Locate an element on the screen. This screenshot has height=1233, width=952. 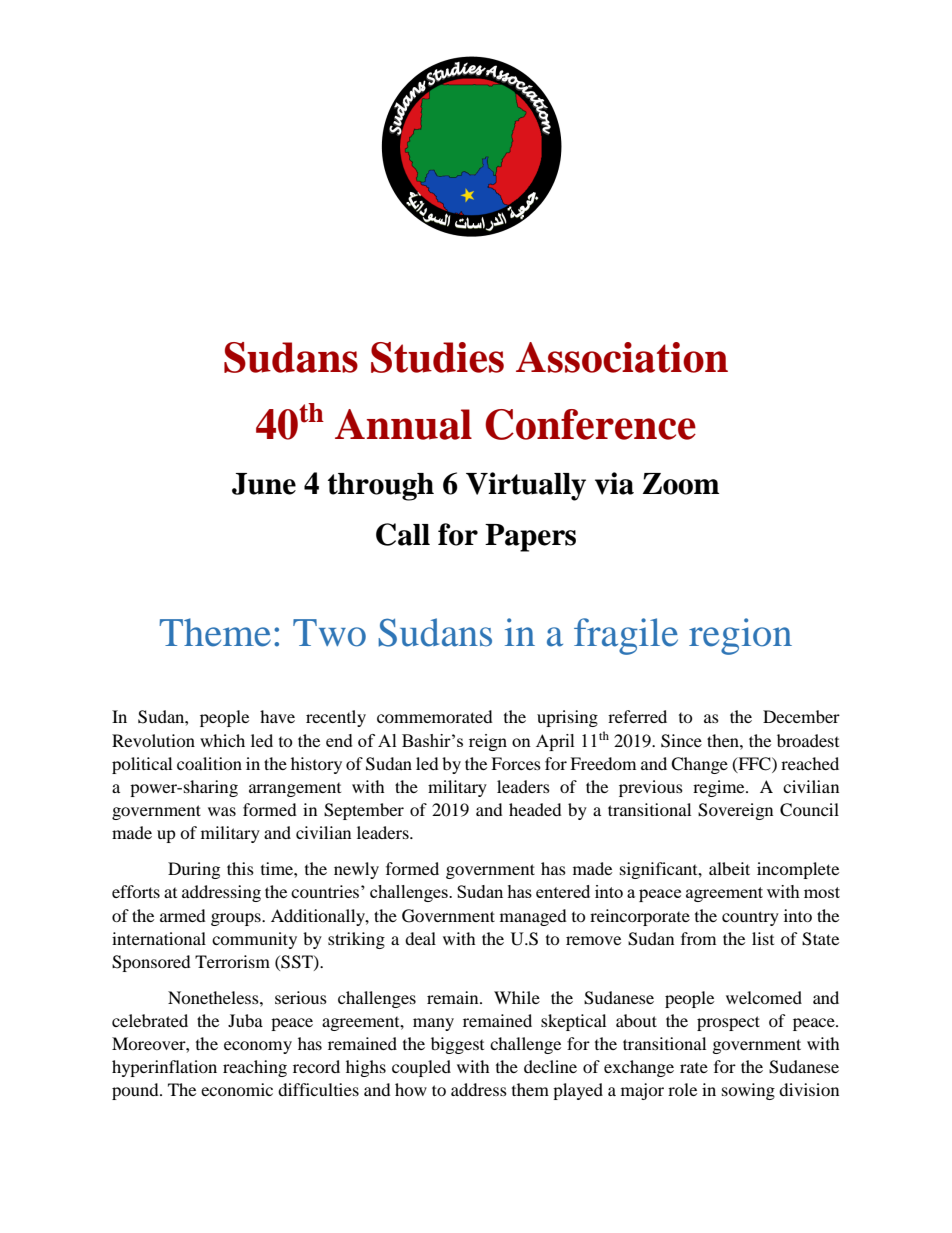
Association is located at coordinates (622, 357).
